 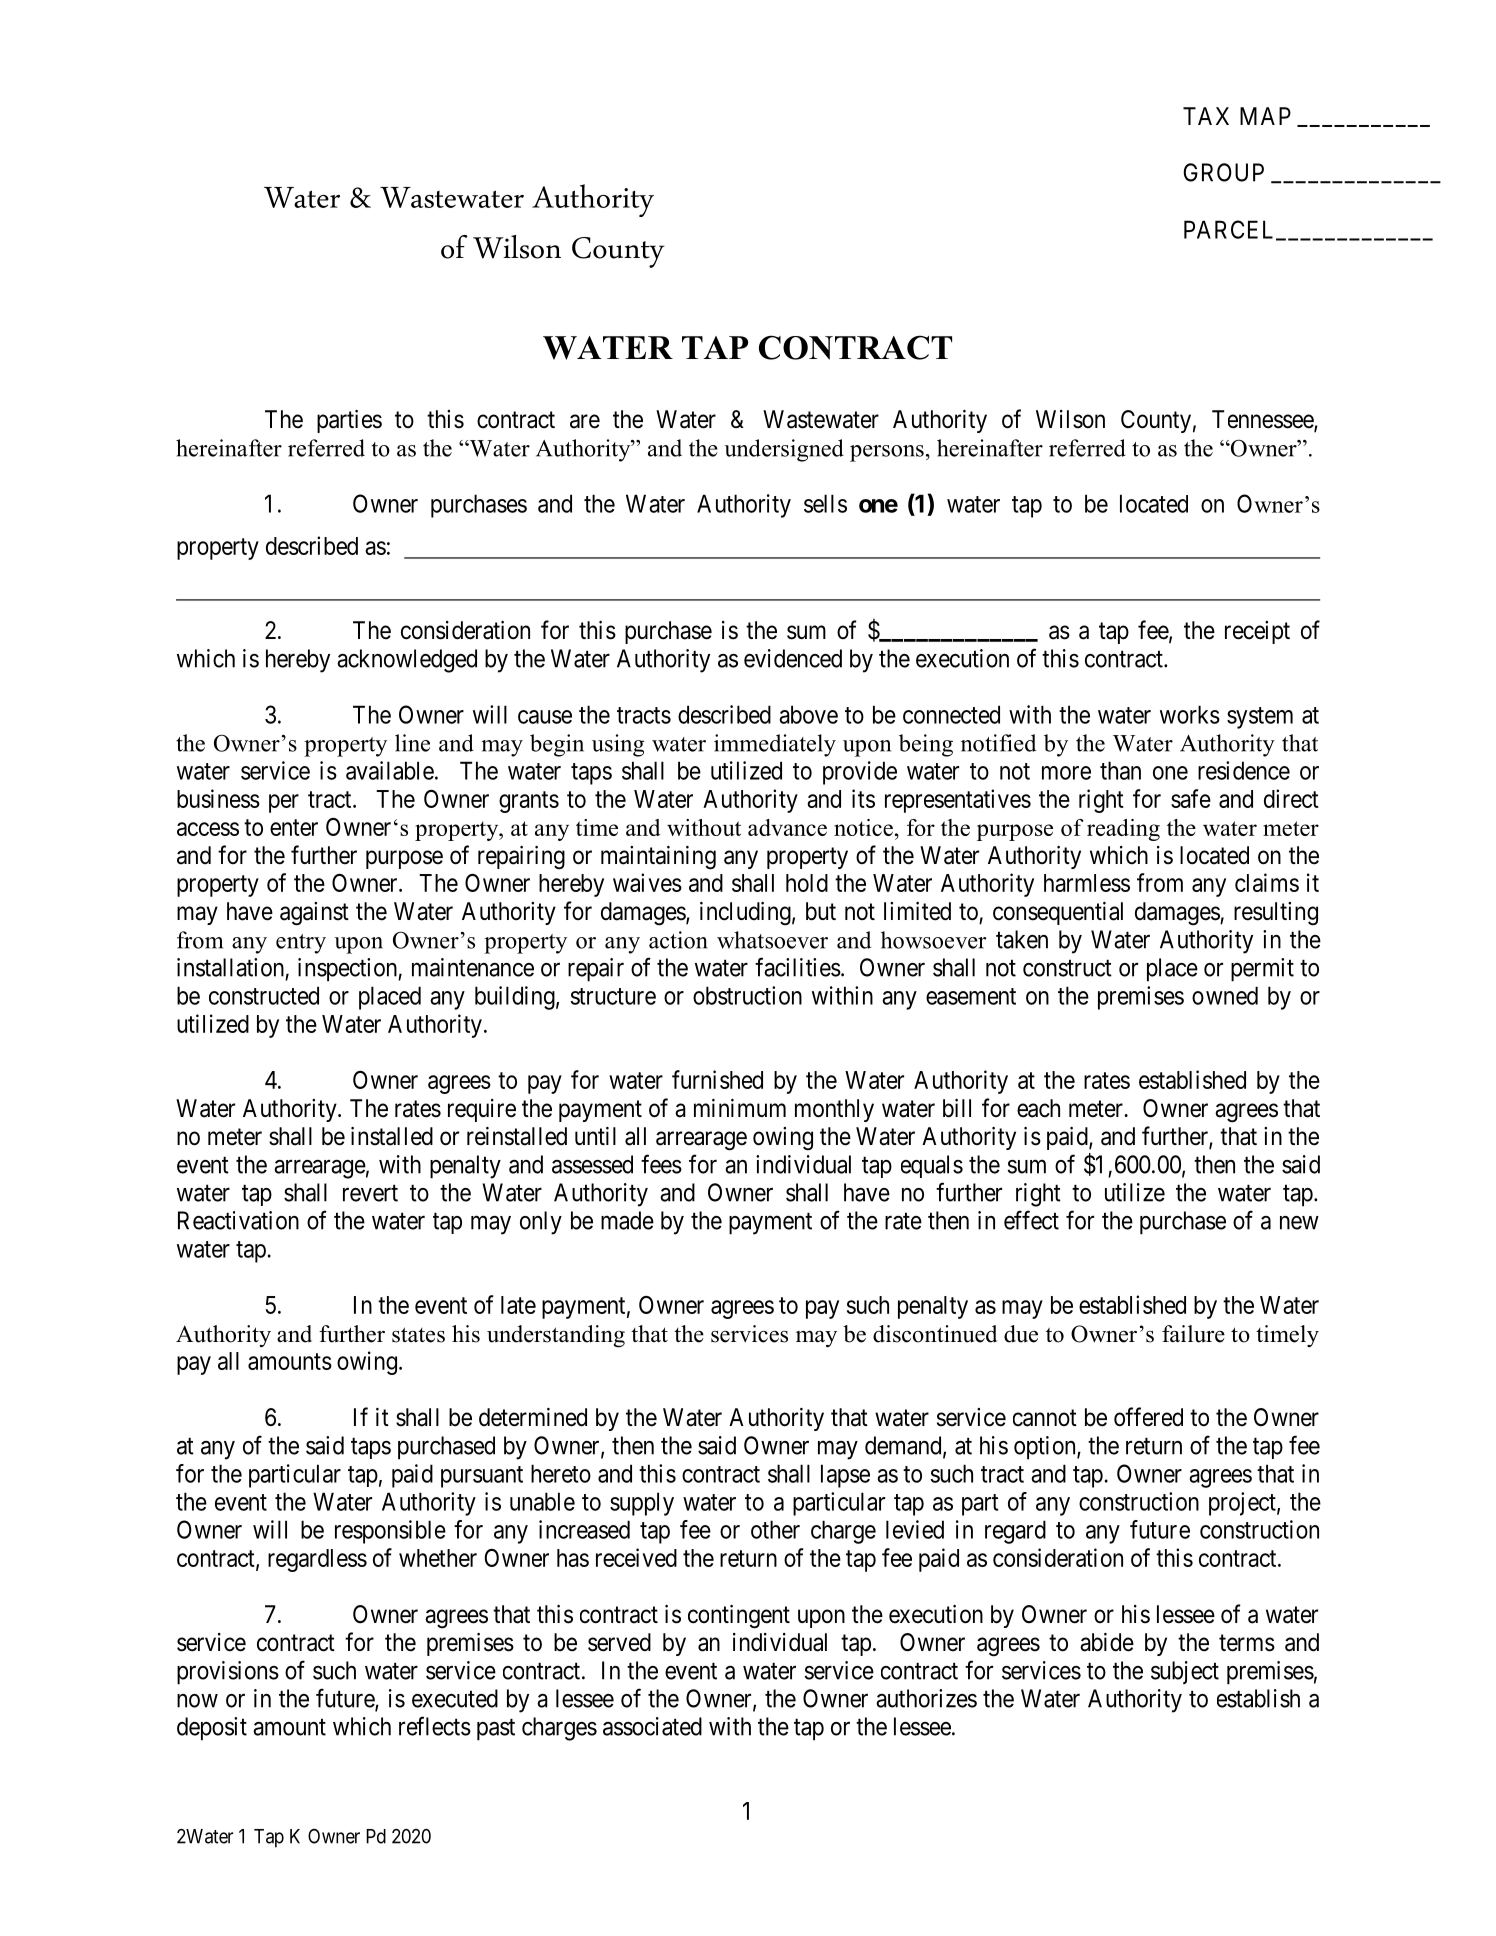 What do you see at coordinates (740, 1108) in the screenshot?
I see `minimum` at bounding box center [740, 1108].
